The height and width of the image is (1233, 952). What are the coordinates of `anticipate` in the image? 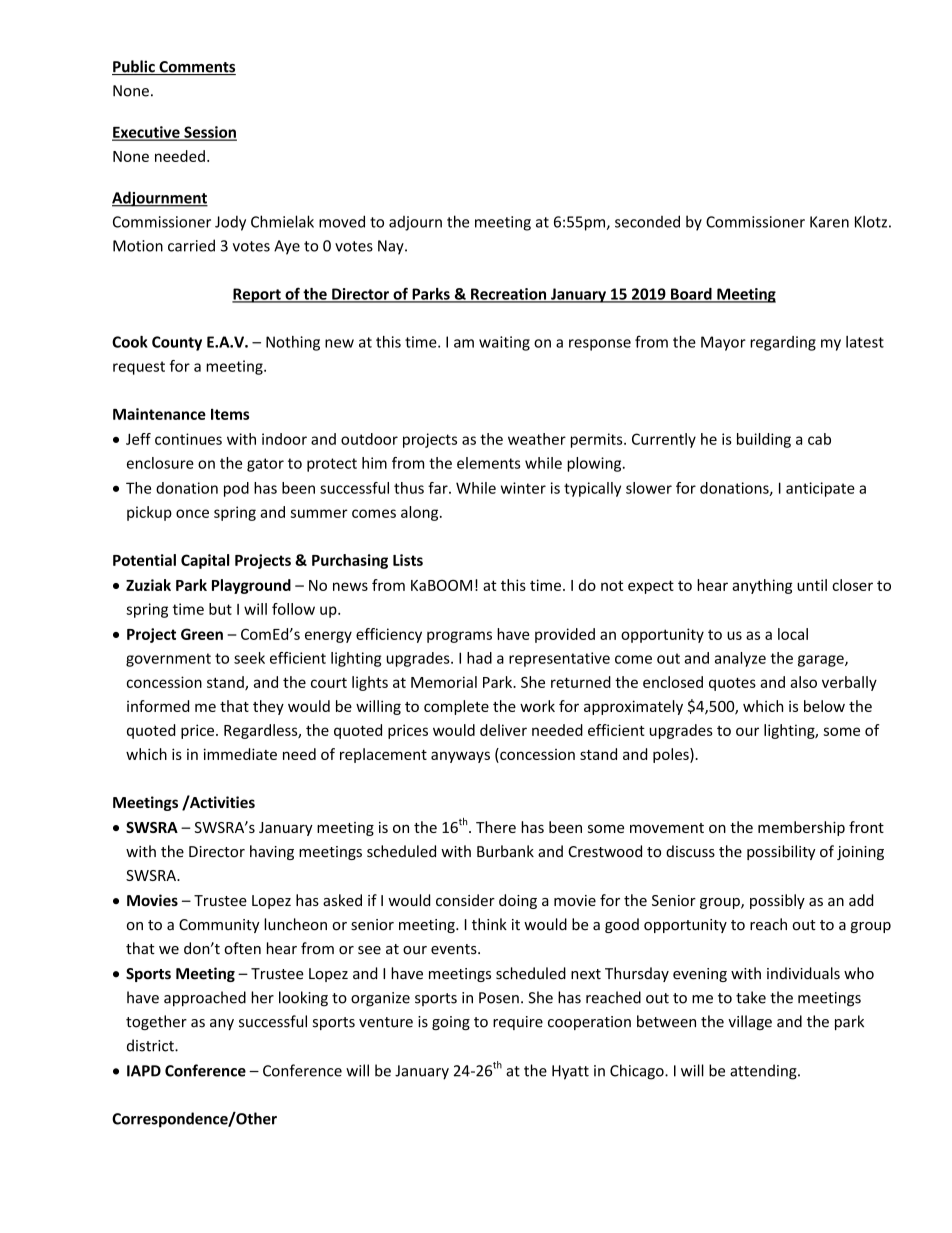 It's located at (820, 489).
